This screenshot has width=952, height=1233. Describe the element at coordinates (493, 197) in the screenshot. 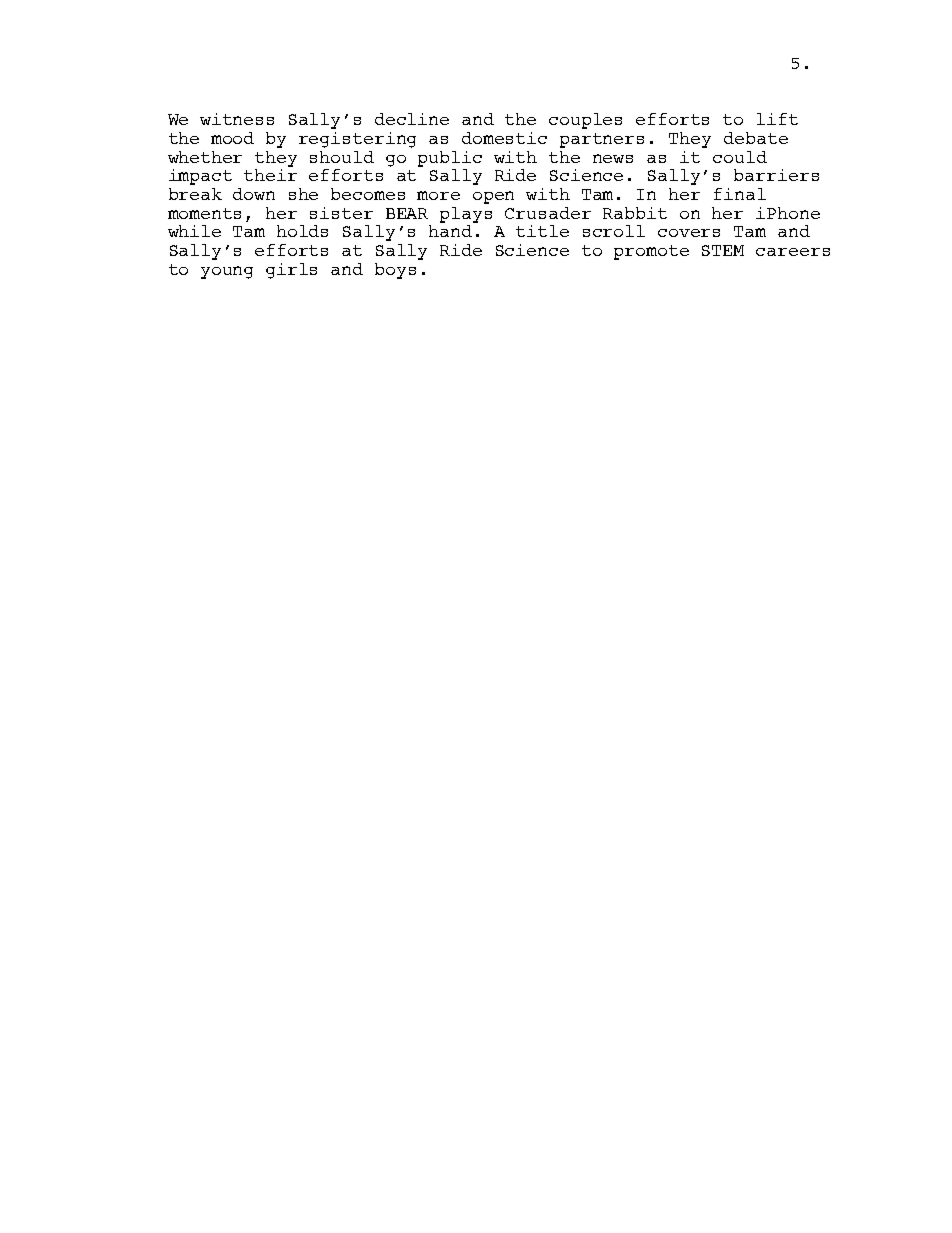

I see `open` at that location.
